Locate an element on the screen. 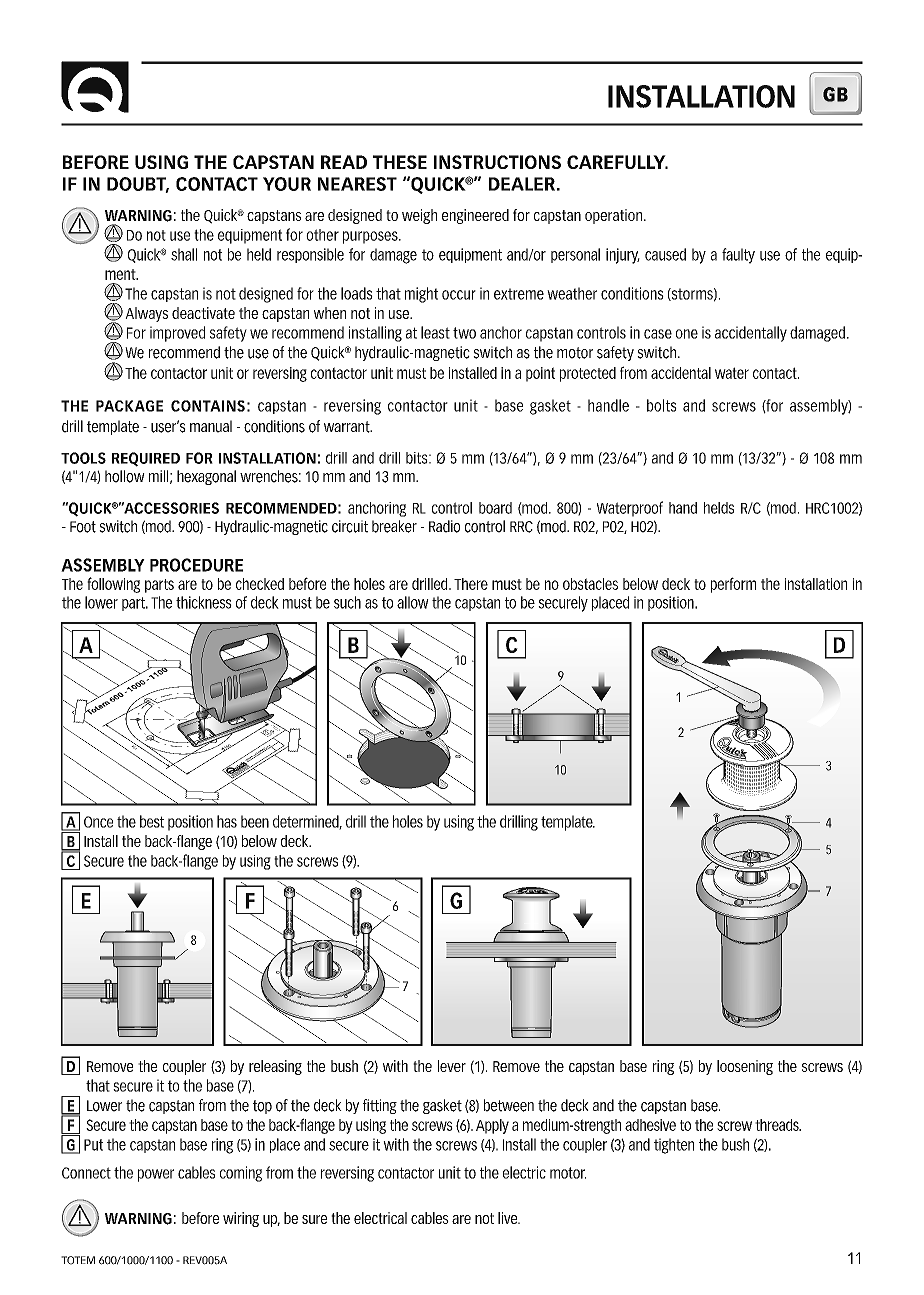 The height and width of the screenshot is (1295, 924). PACKAGE is located at coordinates (129, 406).
